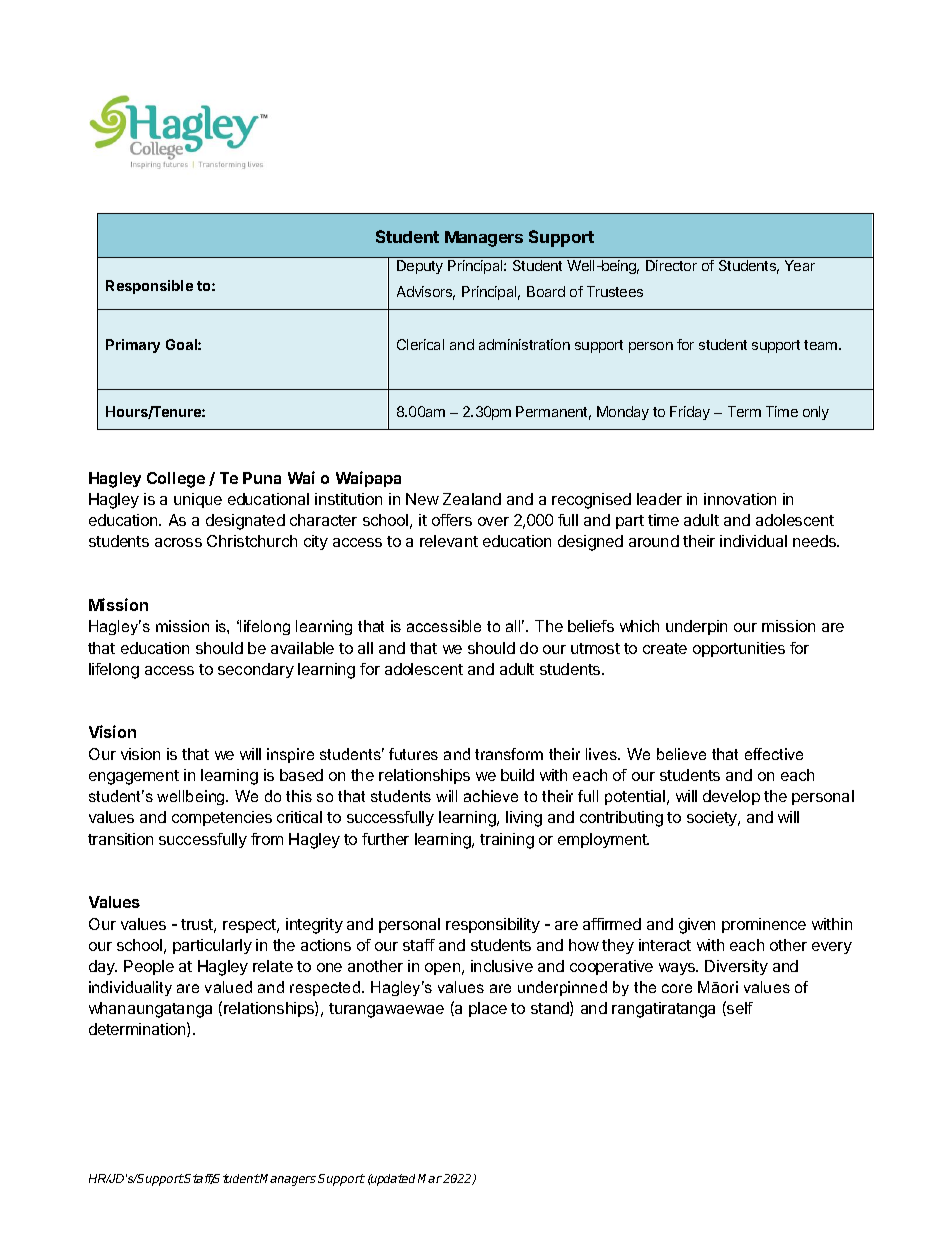 This document has width=952, height=1233. Describe the element at coordinates (800, 265) in the document. I see `Year` at that location.
